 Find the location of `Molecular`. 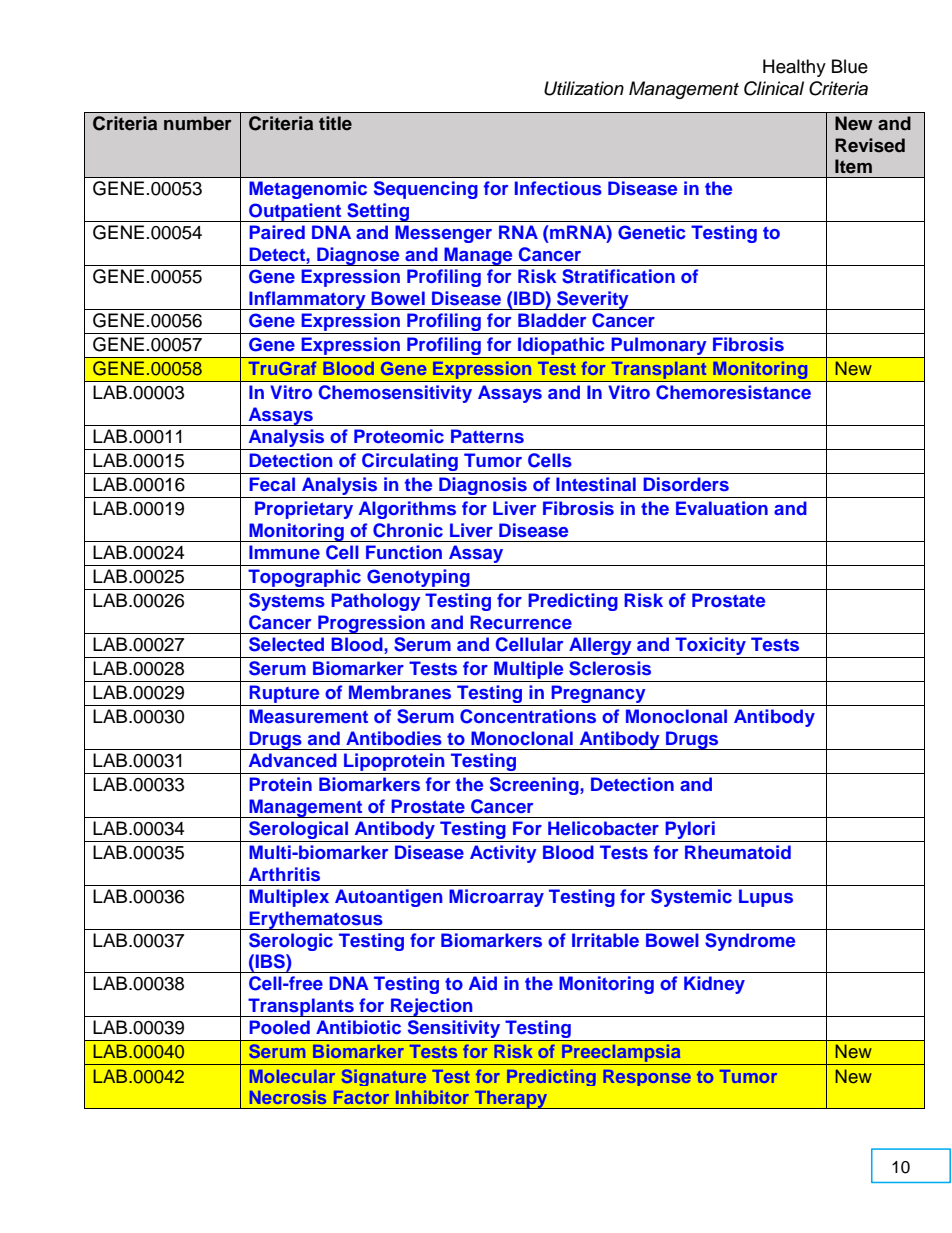

Molecular is located at coordinates (292, 1076).
